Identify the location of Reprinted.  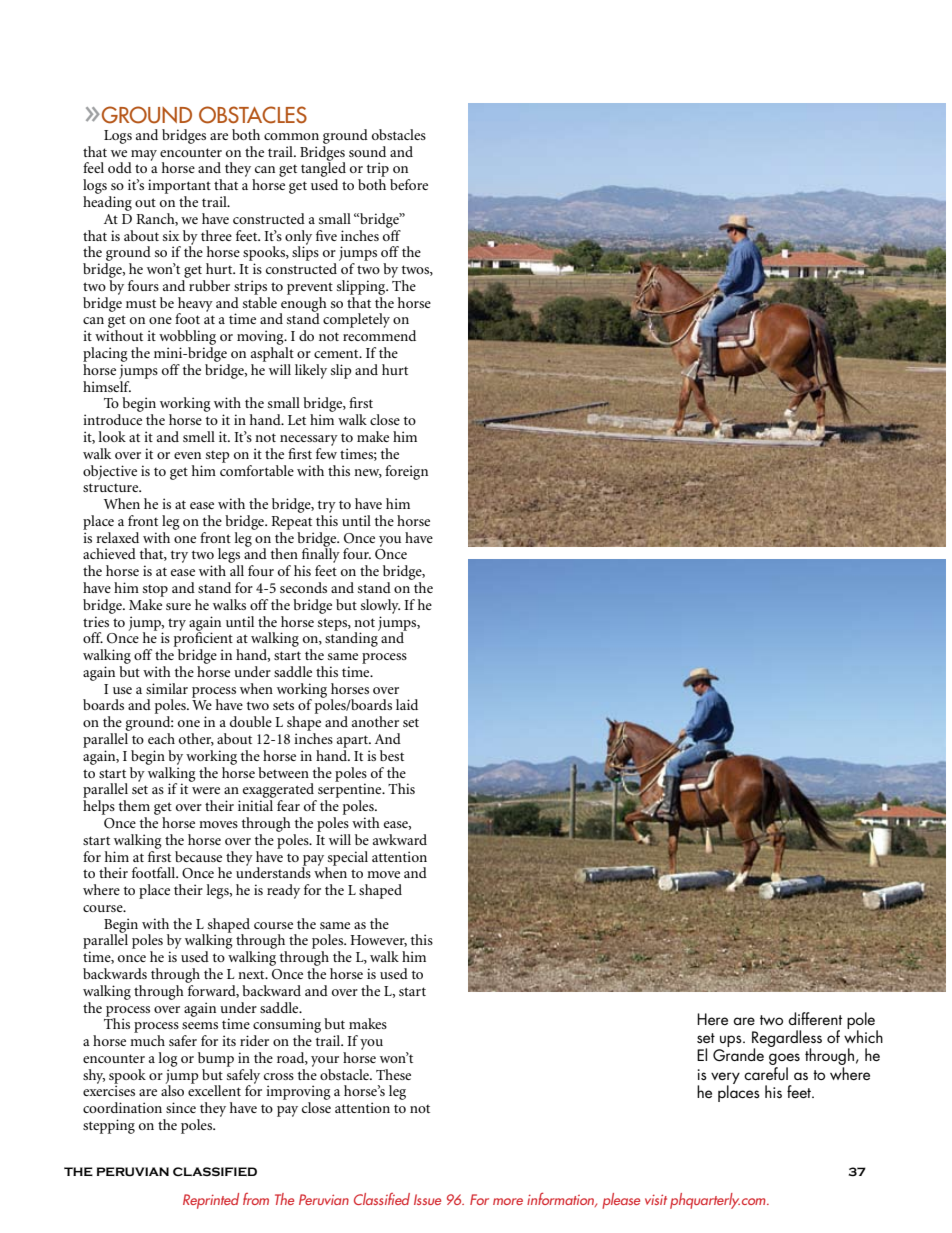
(211, 1201).
